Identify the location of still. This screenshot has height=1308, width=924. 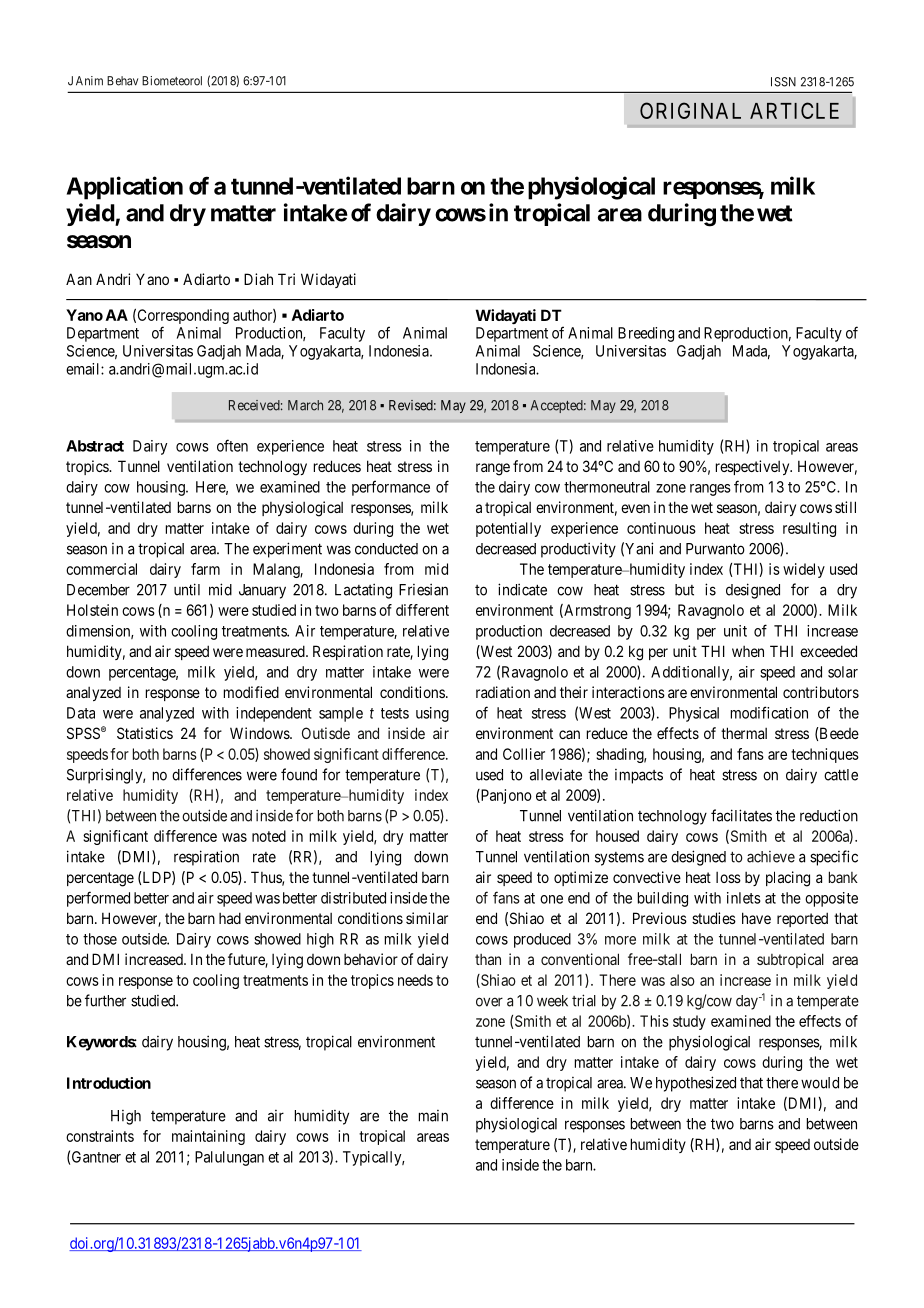
(845, 507).
